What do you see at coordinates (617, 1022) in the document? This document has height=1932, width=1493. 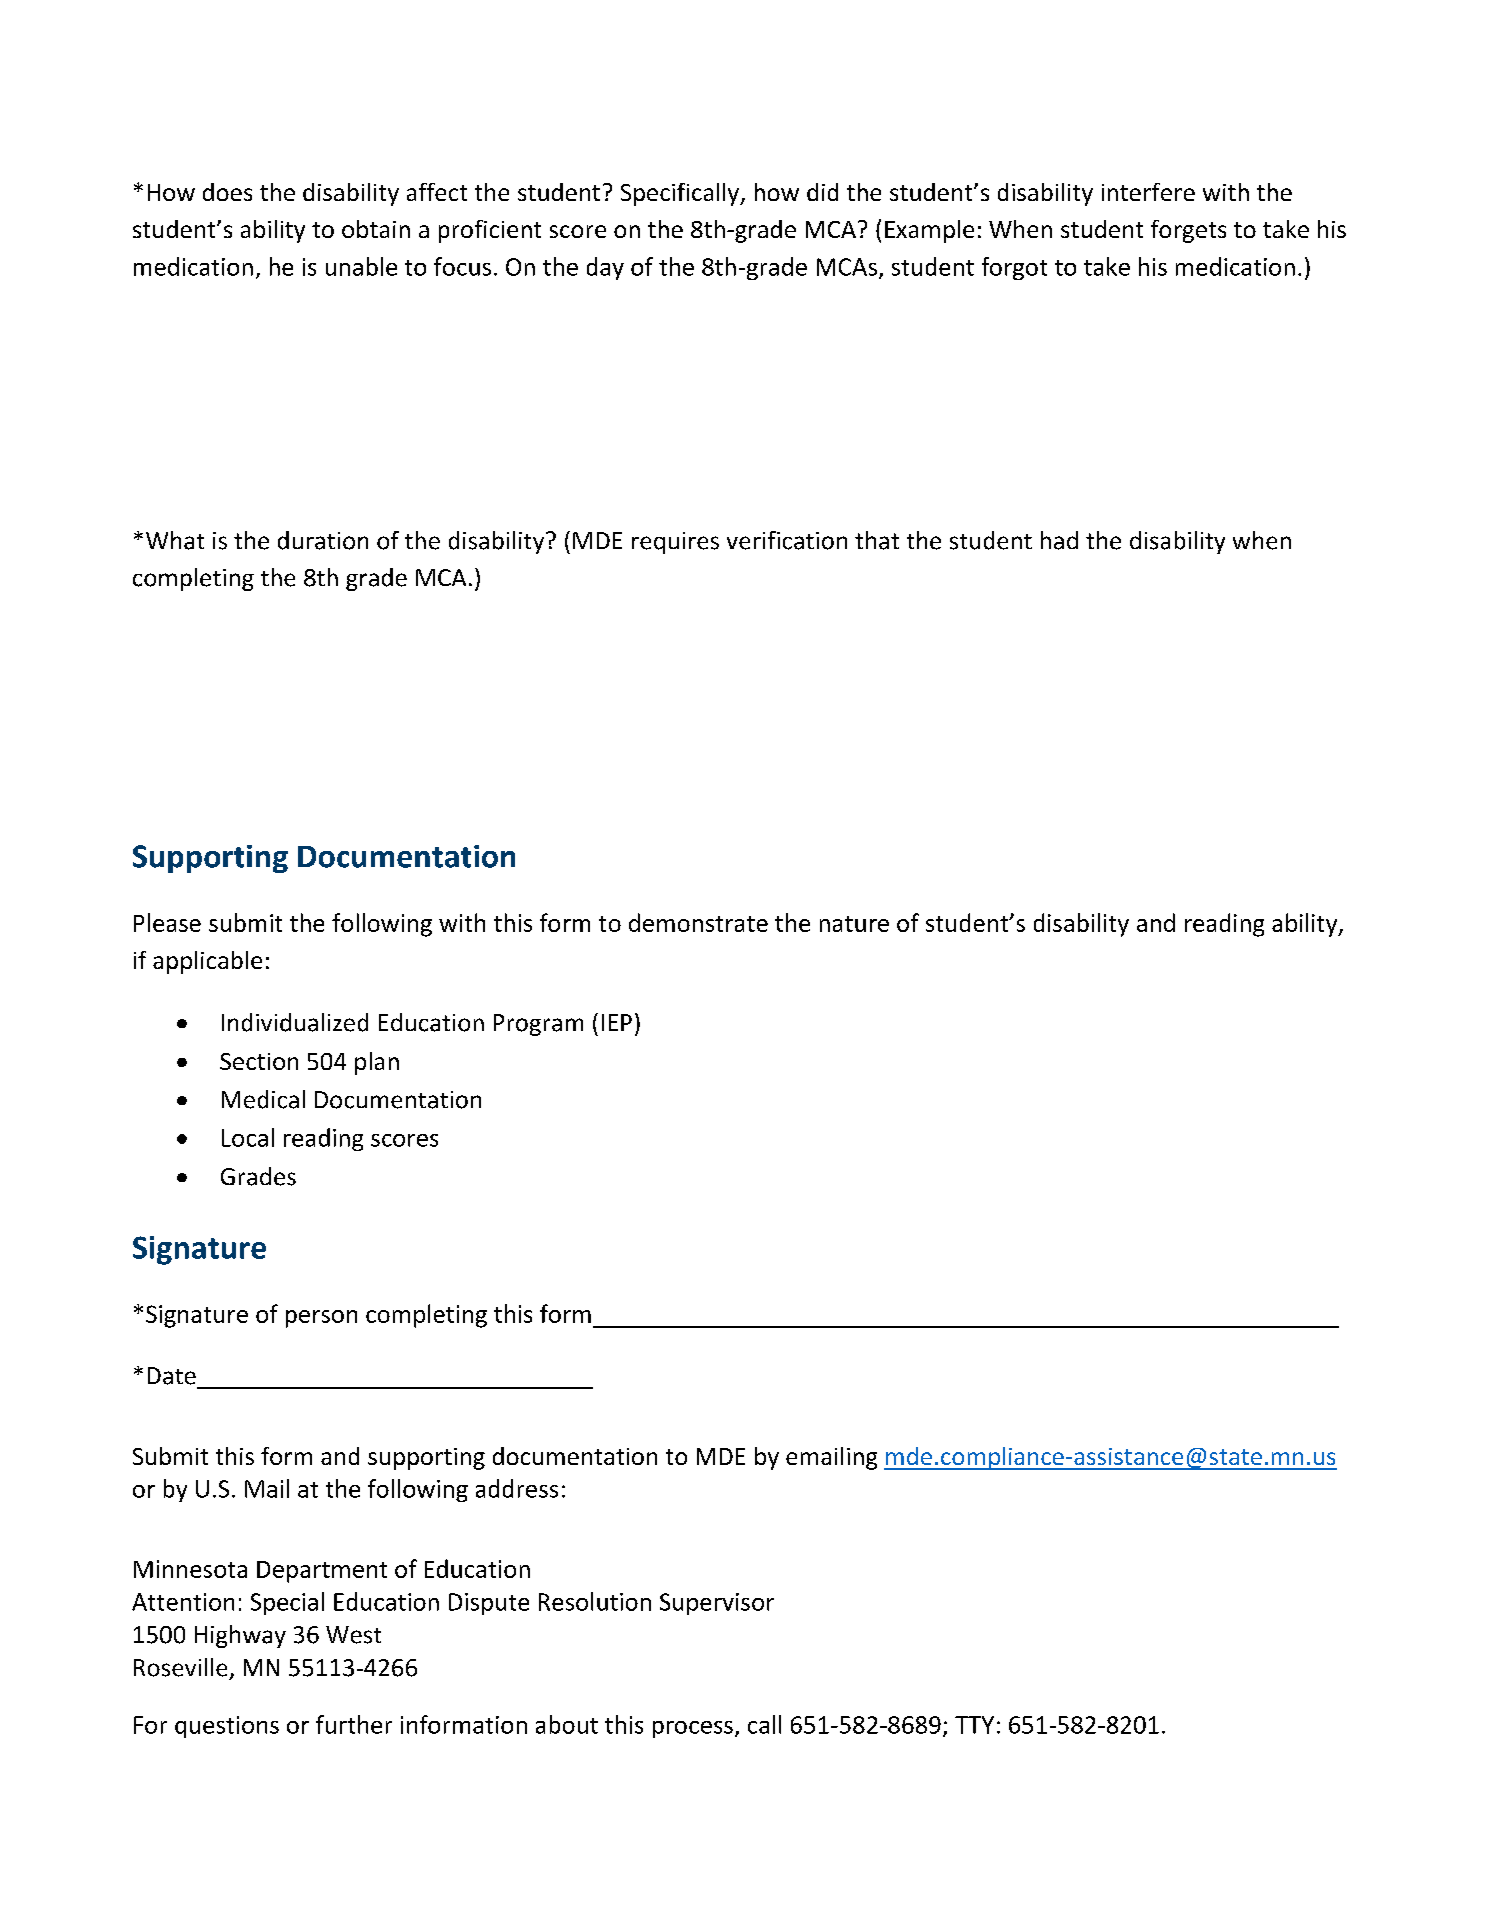 I see `IEP` at bounding box center [617, 1022].
